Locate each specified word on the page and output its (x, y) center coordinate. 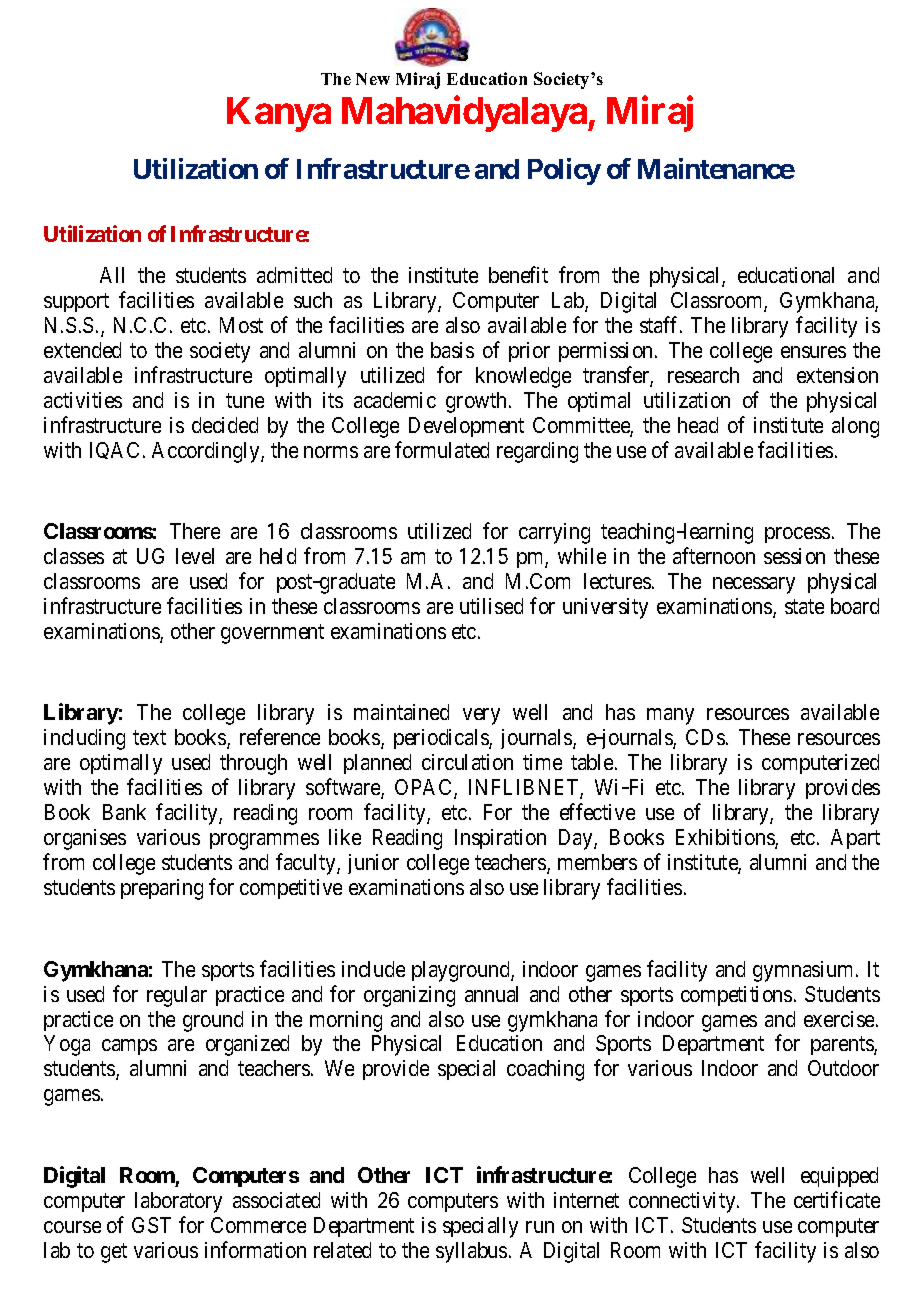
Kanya (279, 114)
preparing (162, 889)
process (797, 535)
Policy (564, 171)
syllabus (471, 1252)
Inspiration (500, 839)
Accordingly (207, 452)
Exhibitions (726, 838)
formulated (442, 449)
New (373, 79)
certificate (837, 1199)
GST (151, 1225)
